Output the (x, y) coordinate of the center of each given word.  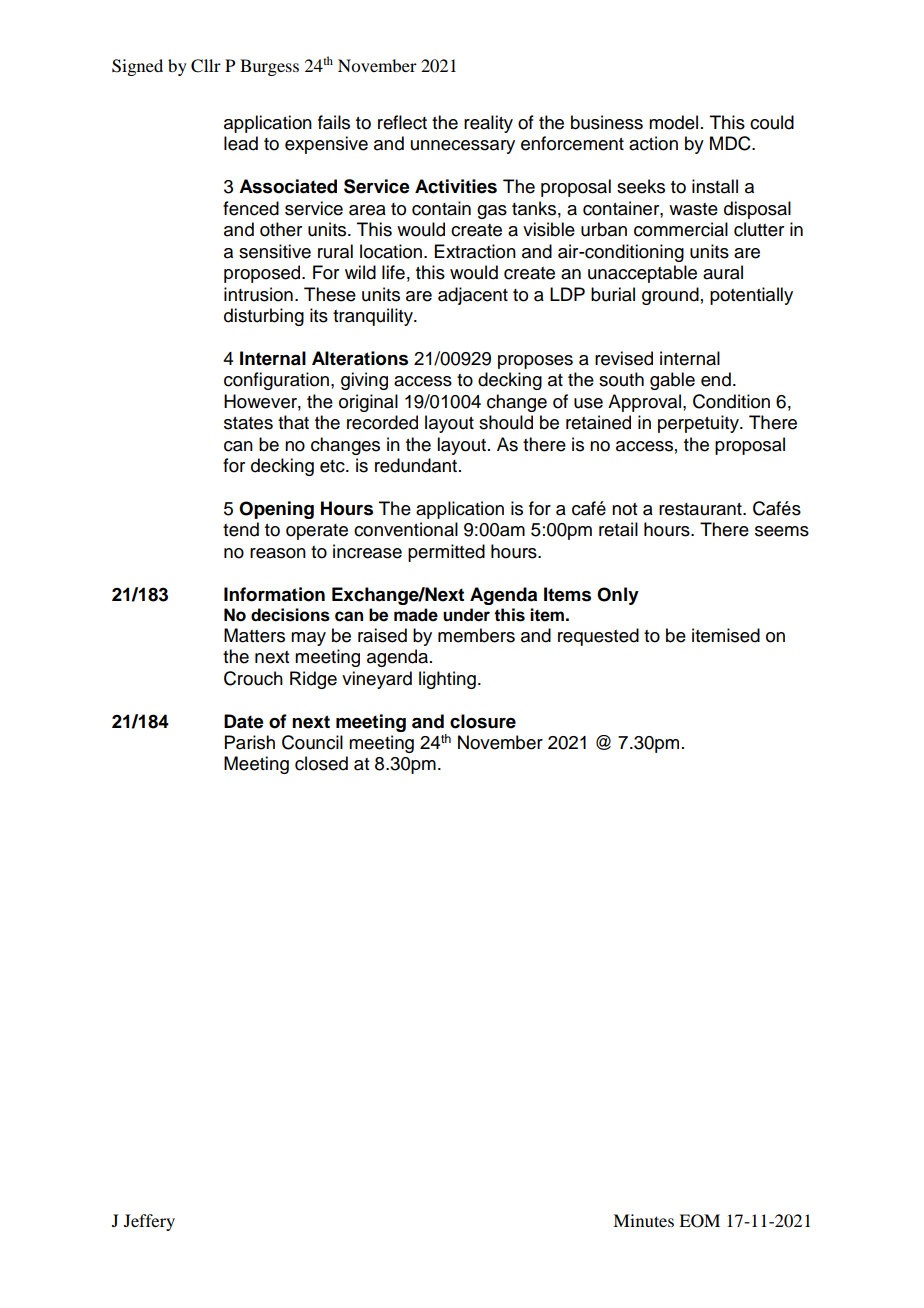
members (476, 635)
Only (618, 596)
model (673, 122)
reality (488, 124)
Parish (250, 742)
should (506, 422)
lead (241, 143)
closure (483, 721)
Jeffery (149, 1222)
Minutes (643, 1220)
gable (672, 381)
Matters (254, 635)
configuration (278, 381)
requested (598, 637)
